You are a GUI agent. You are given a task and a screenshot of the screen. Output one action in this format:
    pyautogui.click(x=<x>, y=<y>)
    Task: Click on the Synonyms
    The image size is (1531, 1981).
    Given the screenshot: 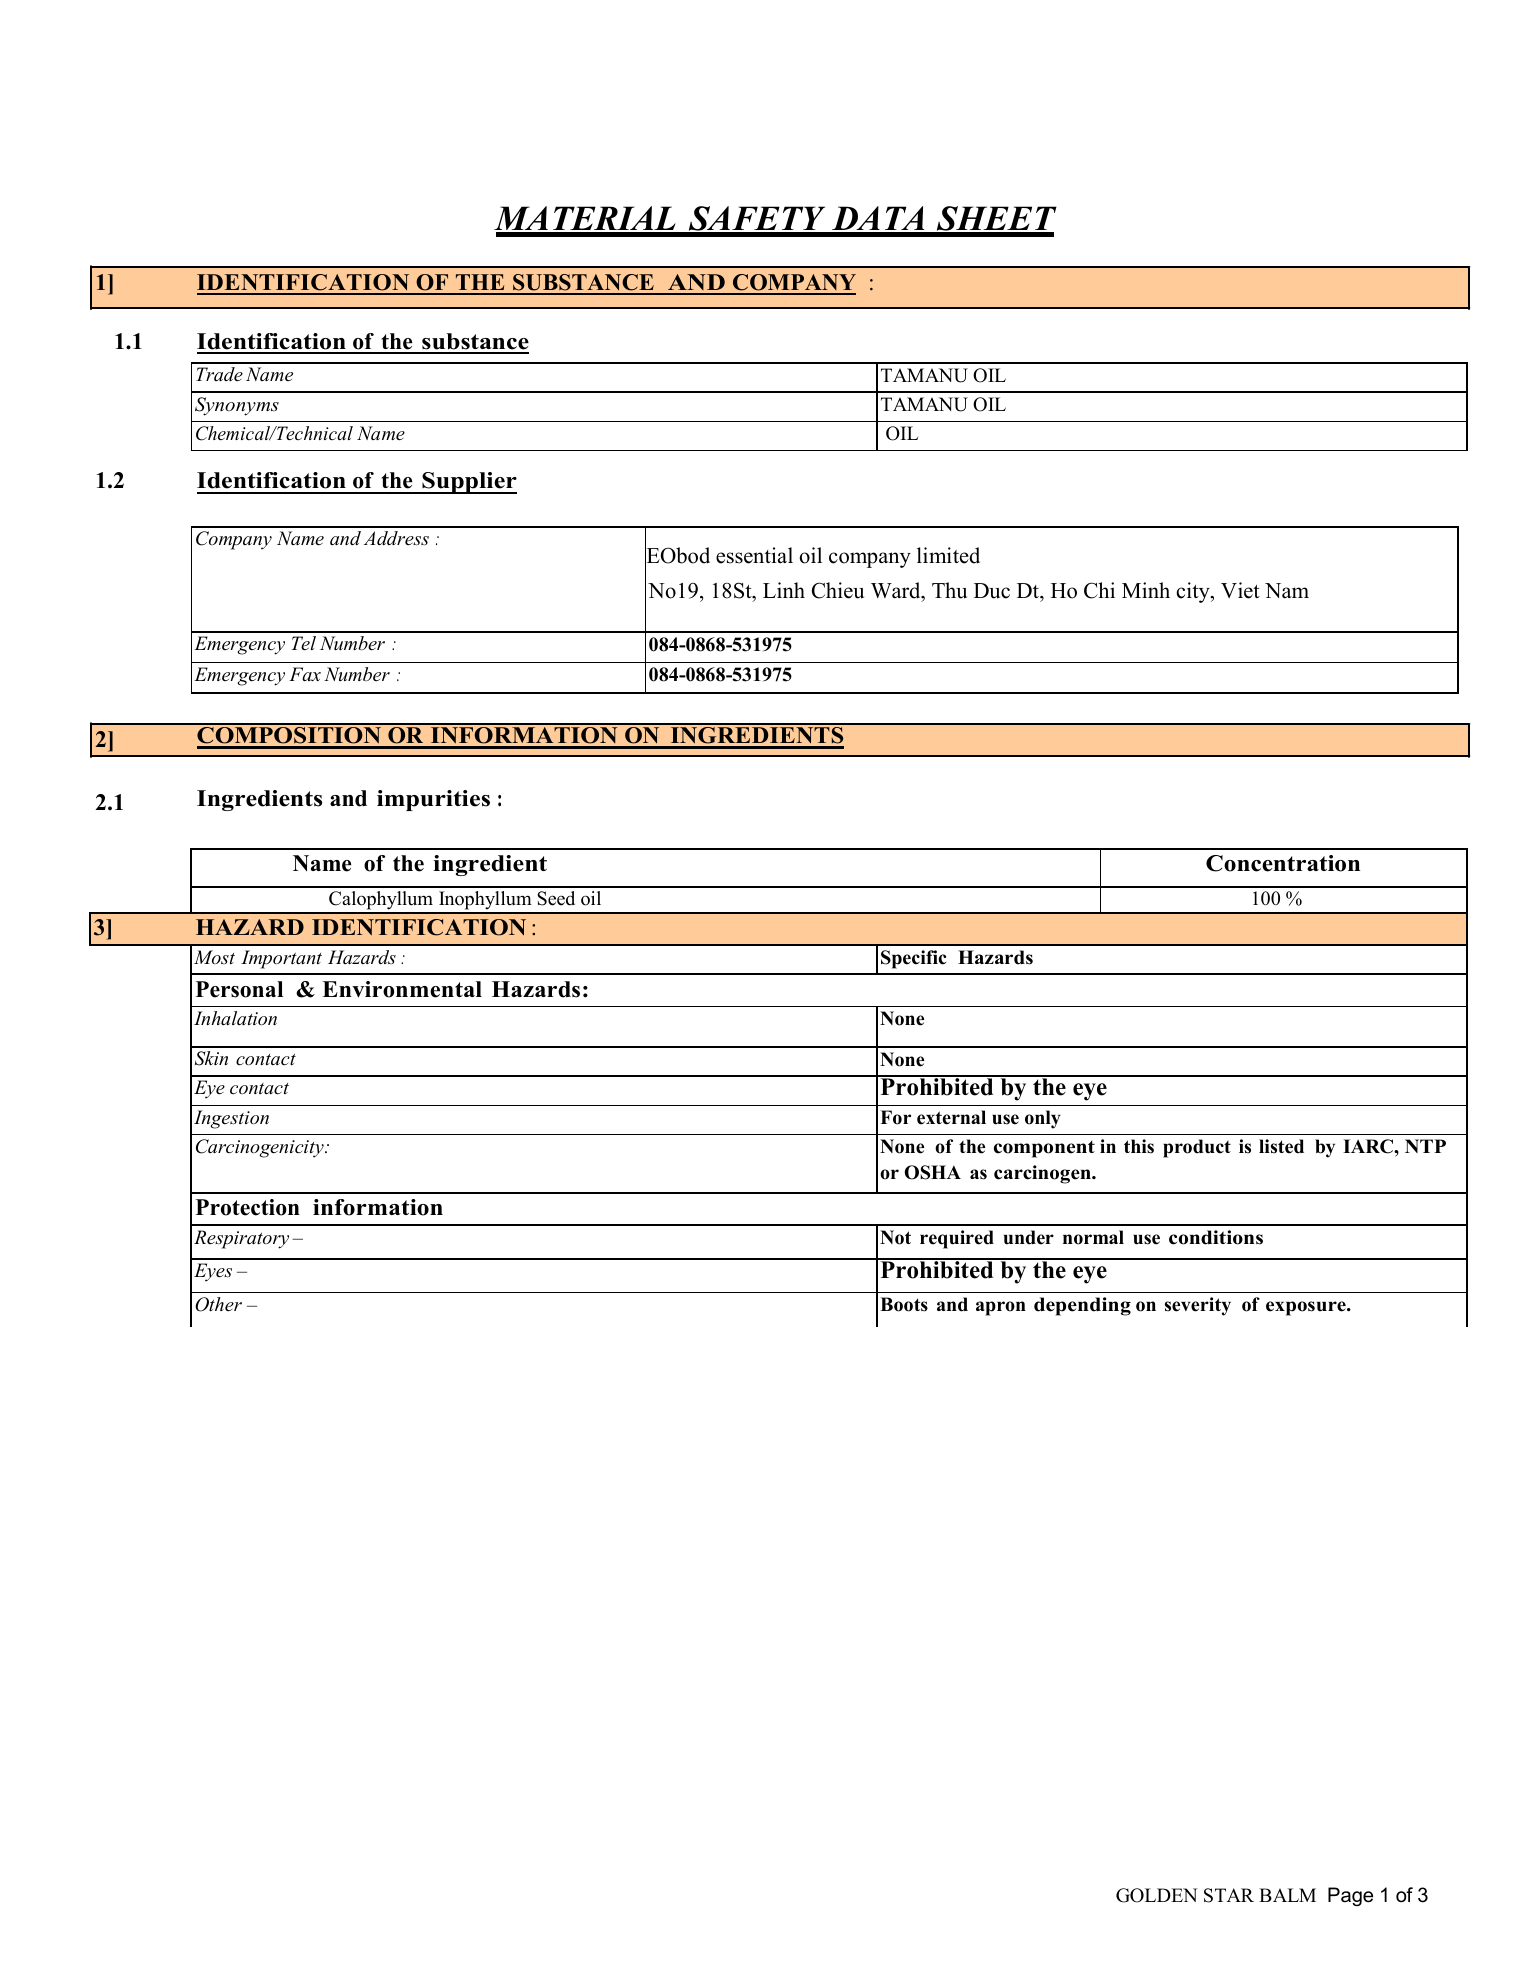 What is the action you would take?
    pyautogui.click(x=237, y=406)
